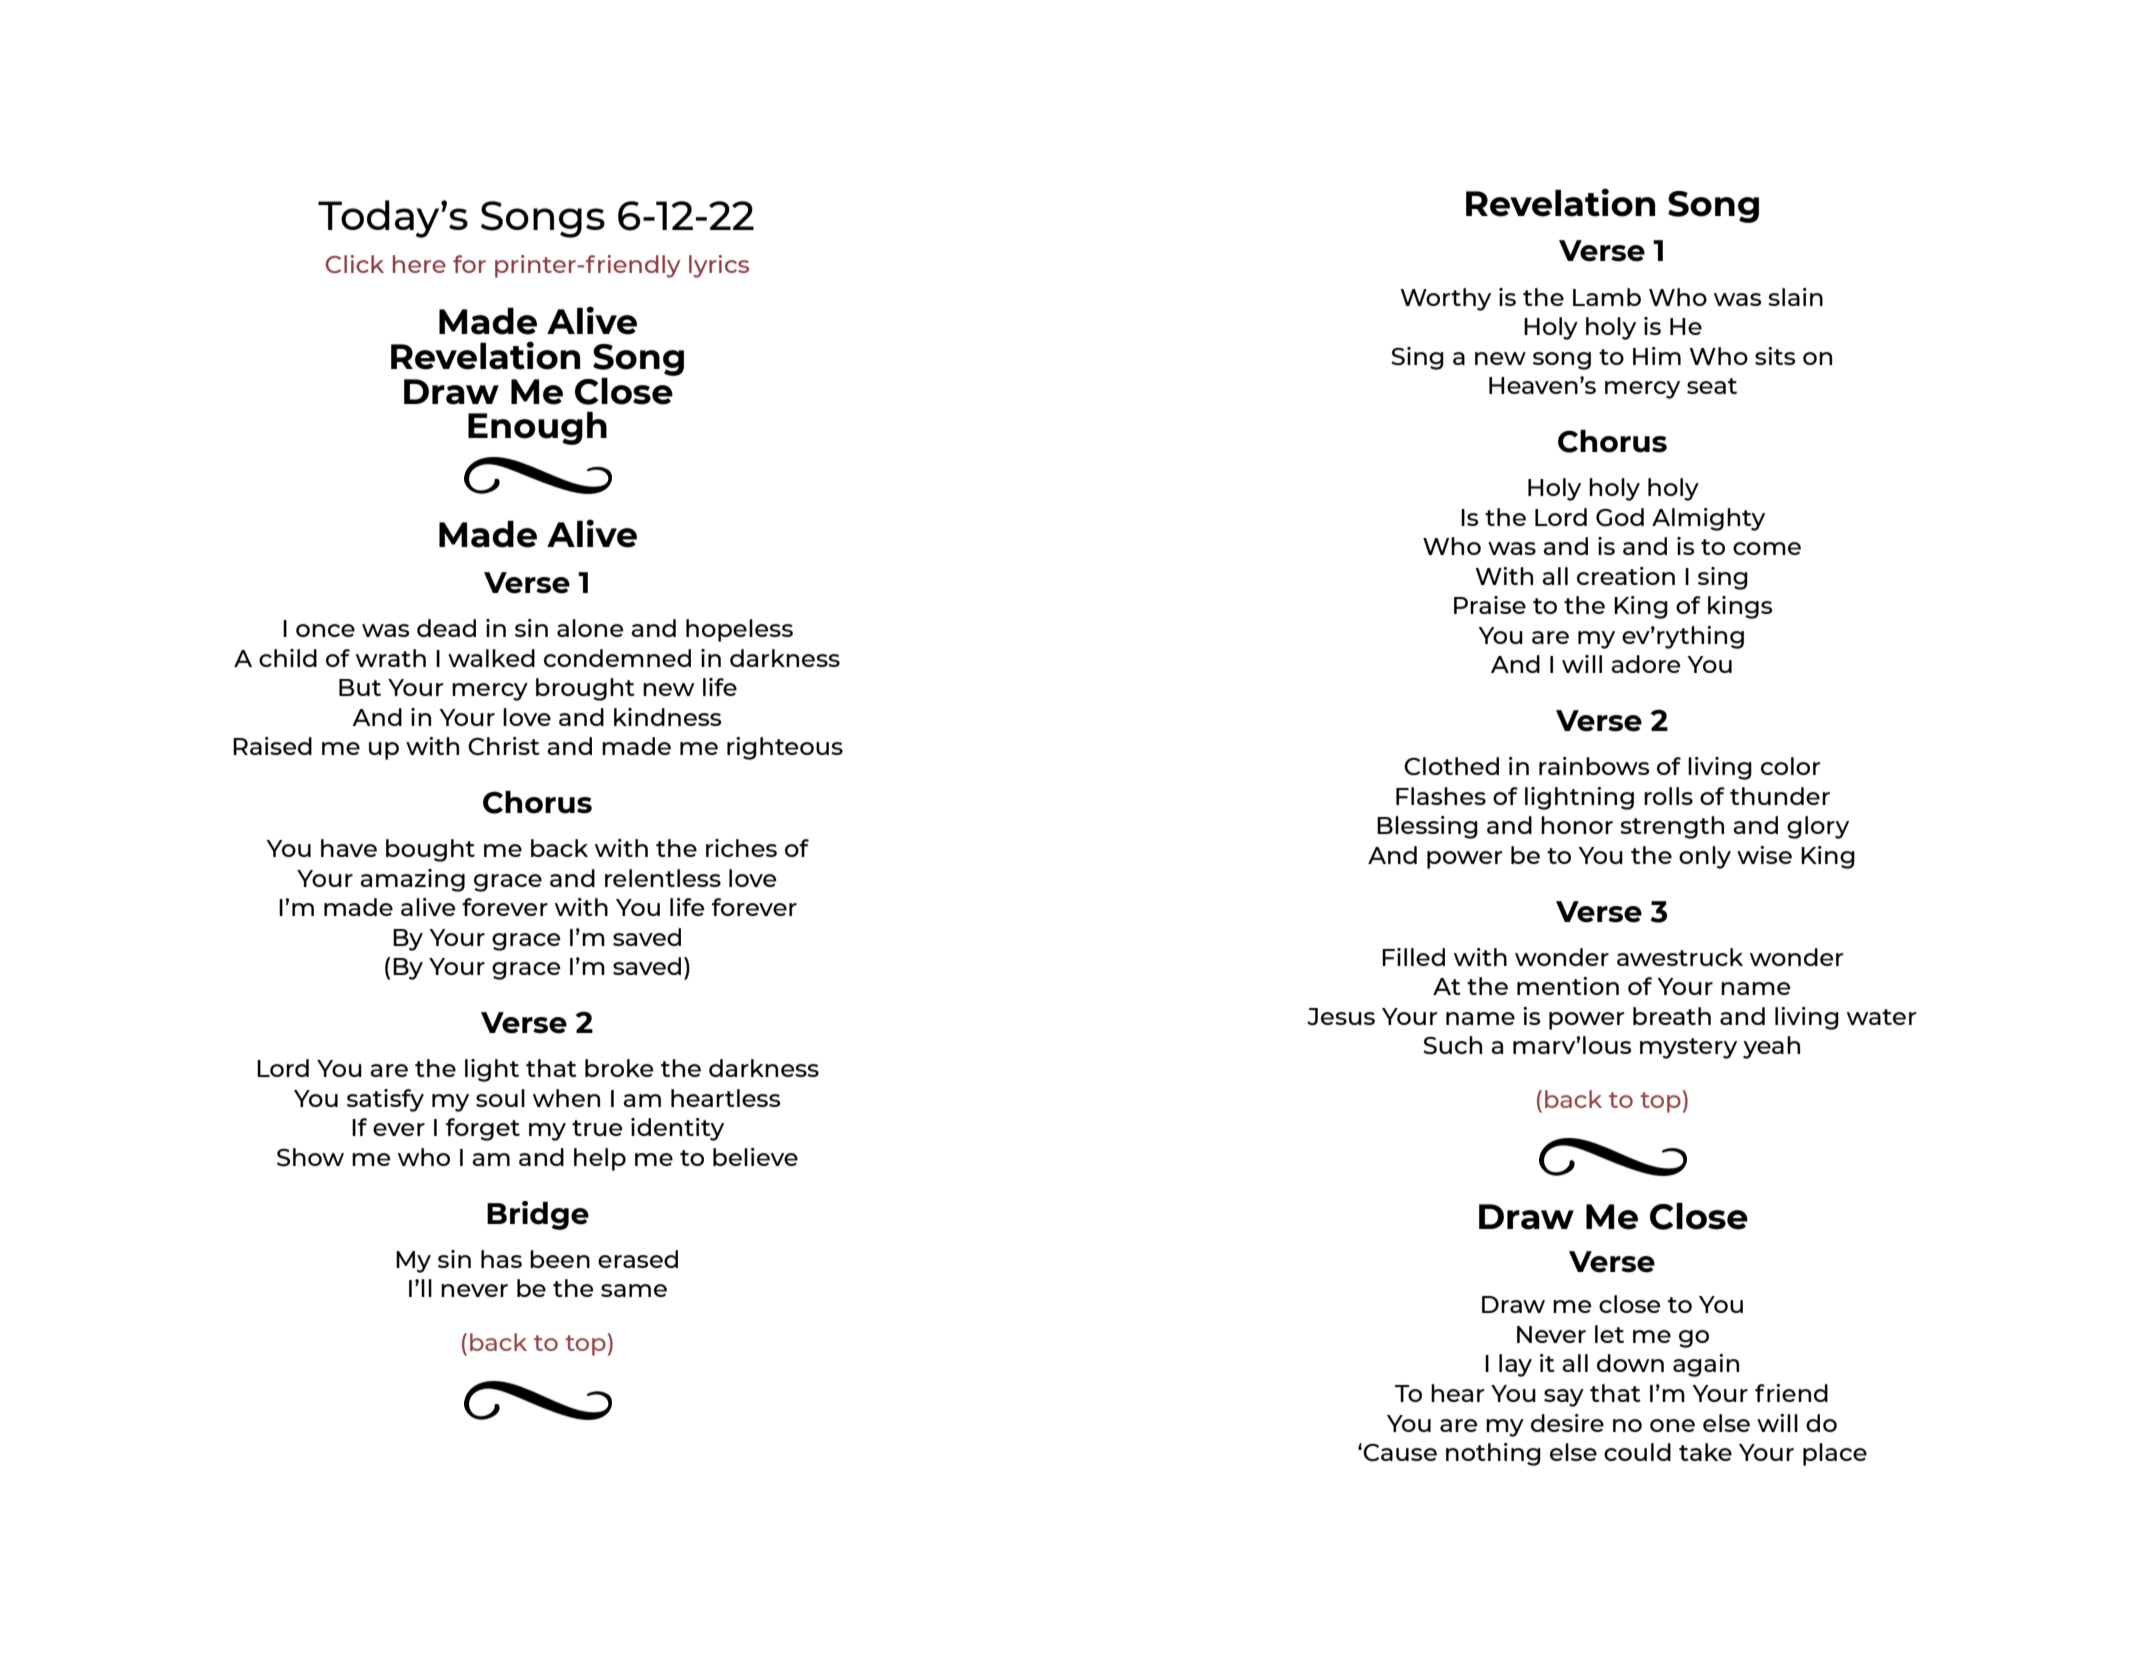 The height and width of the document is (1661, 2150). What do you see at coordinates (1341, 1016) in the document?
I see `Jesus` at bounding box center [1341, 1016].
